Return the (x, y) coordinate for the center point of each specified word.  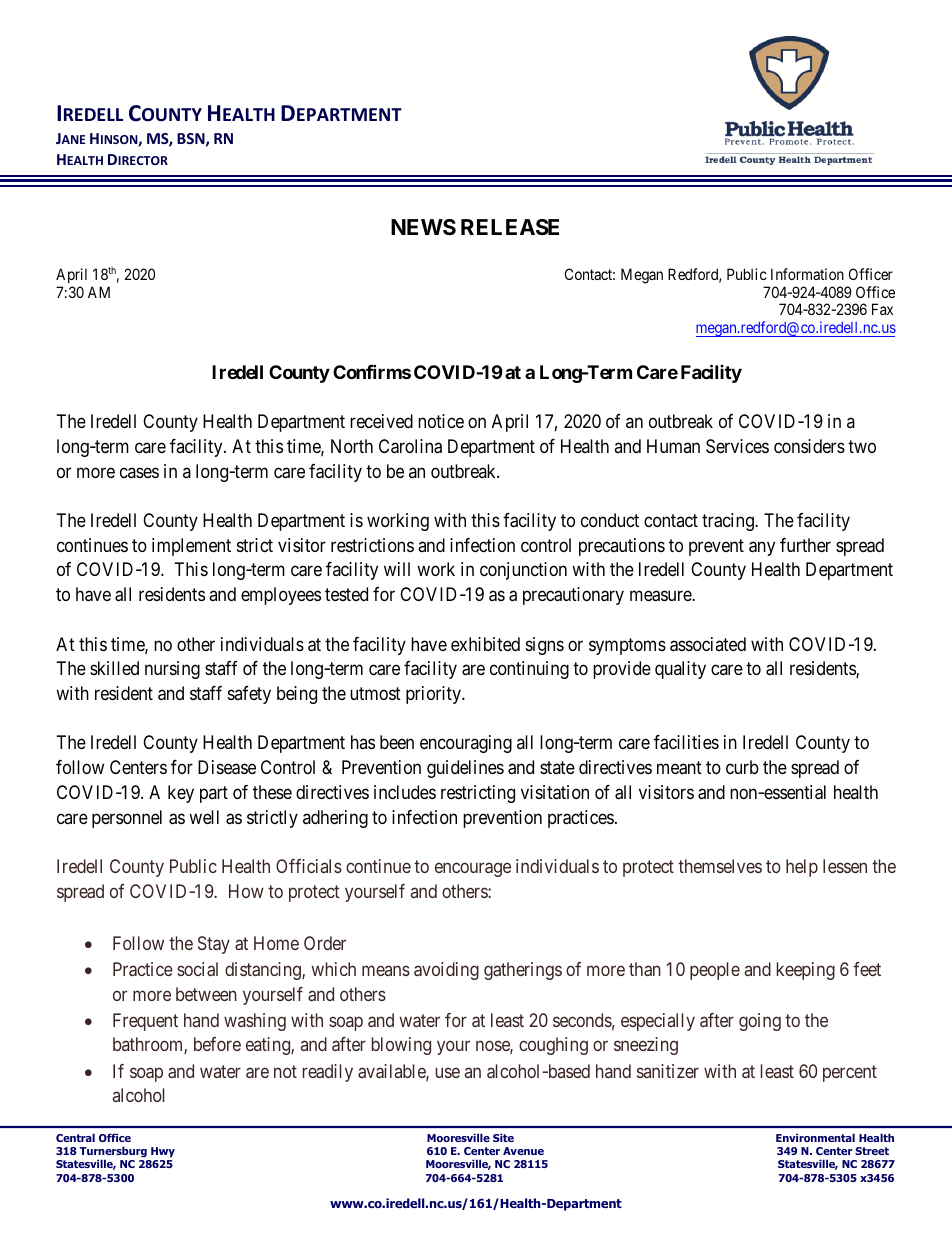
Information (807, 274)
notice (441, 421)
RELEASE (510, 227)
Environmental (815, 1137)
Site (503, 1137)
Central (75, 1137)
